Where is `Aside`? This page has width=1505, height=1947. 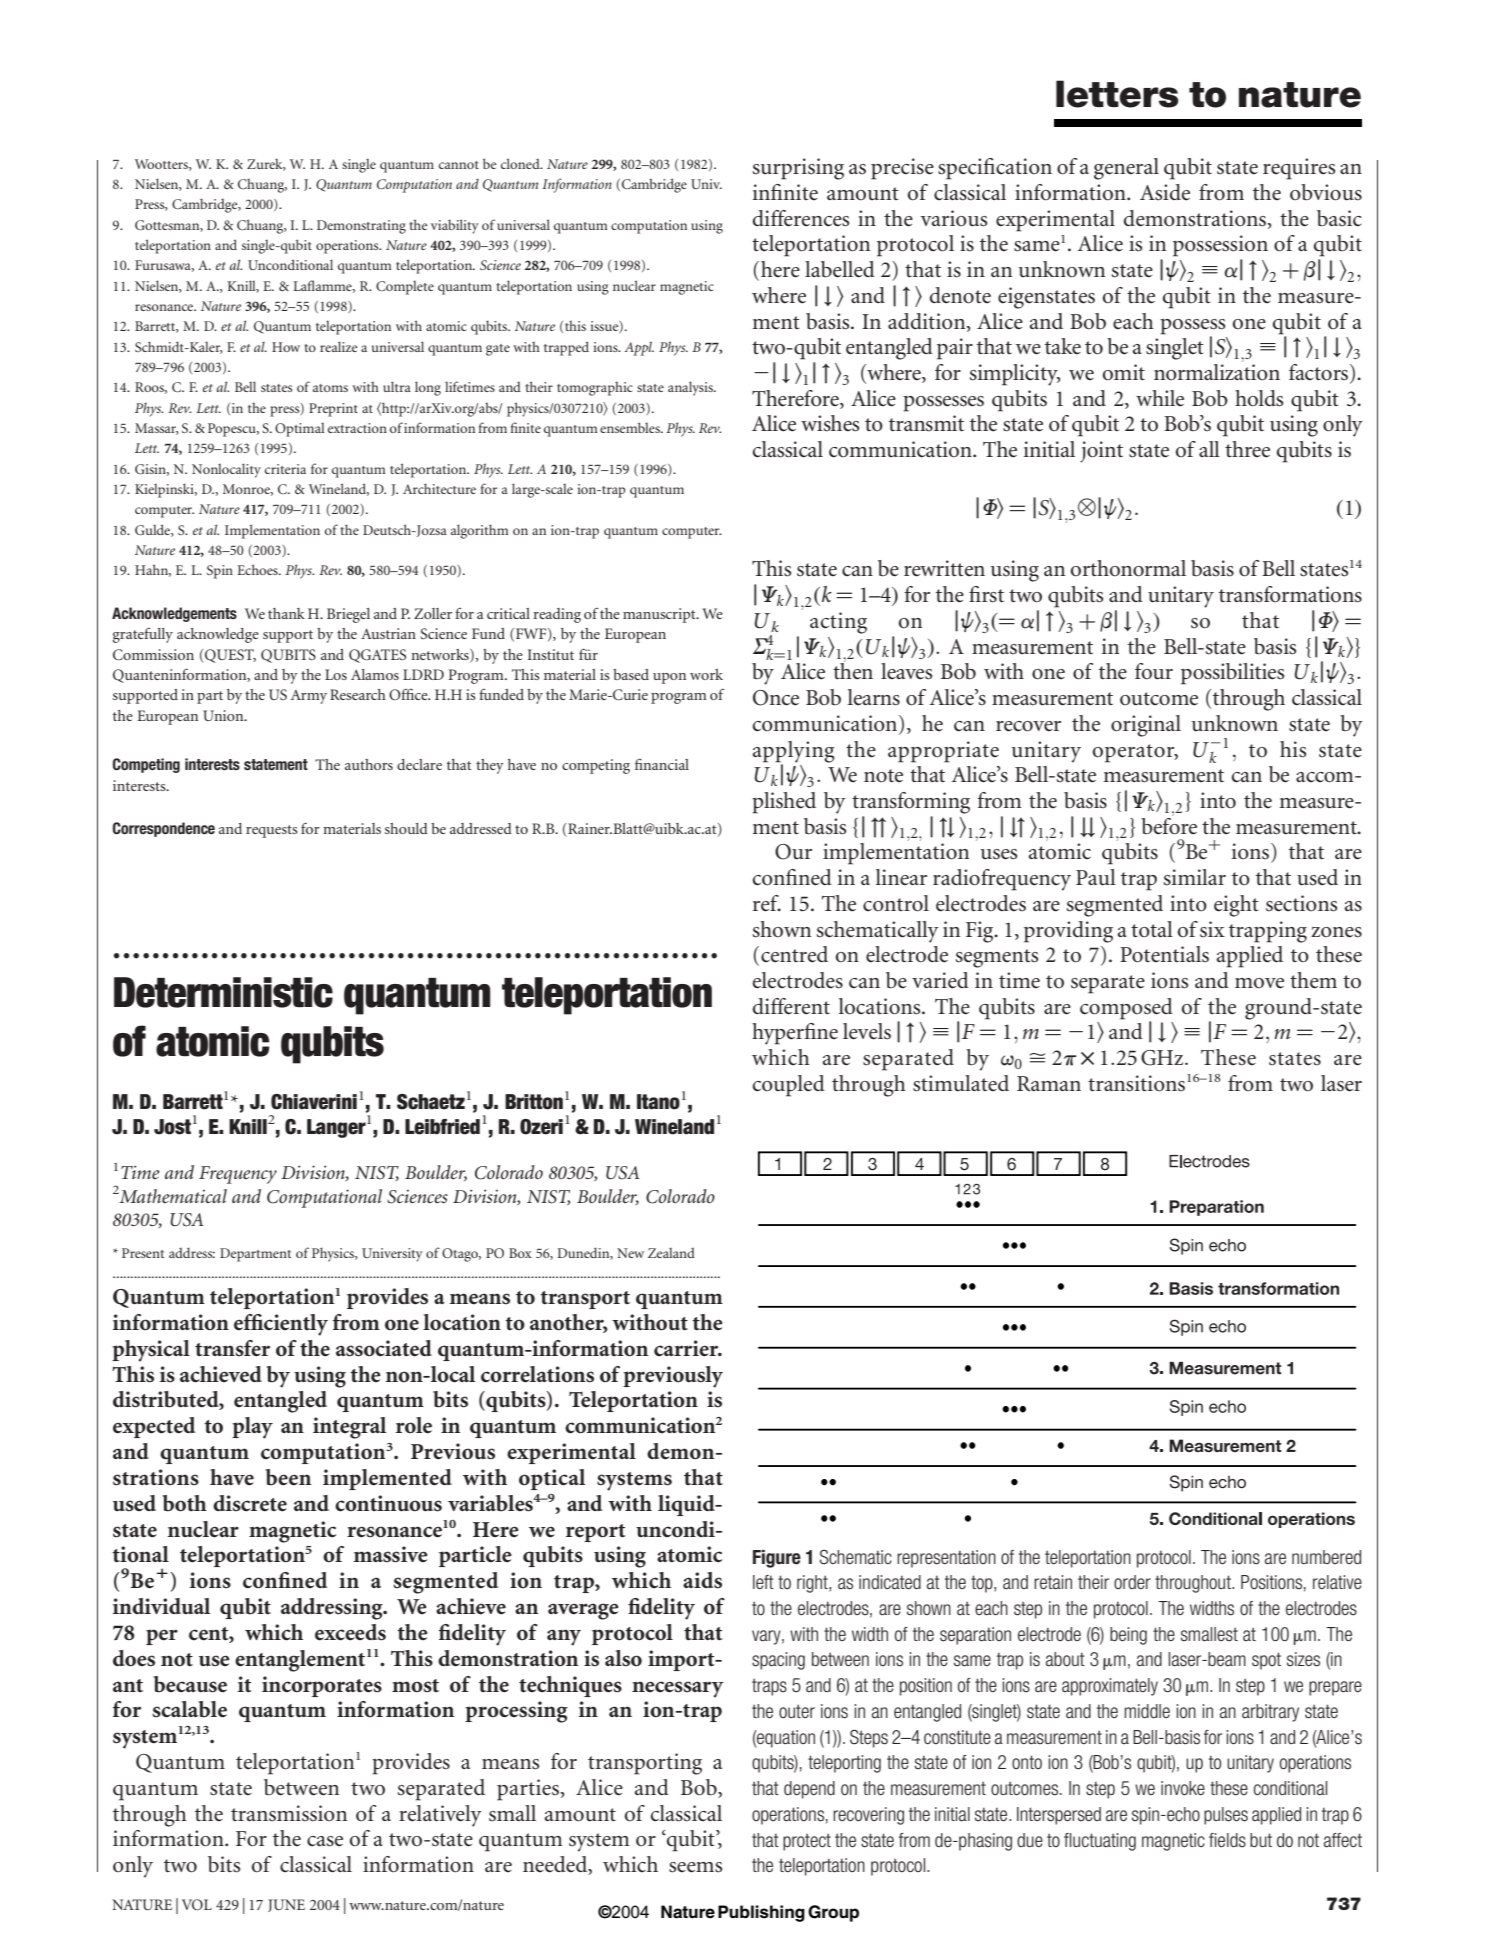 Aside is located at coordinates (1165, 192).
